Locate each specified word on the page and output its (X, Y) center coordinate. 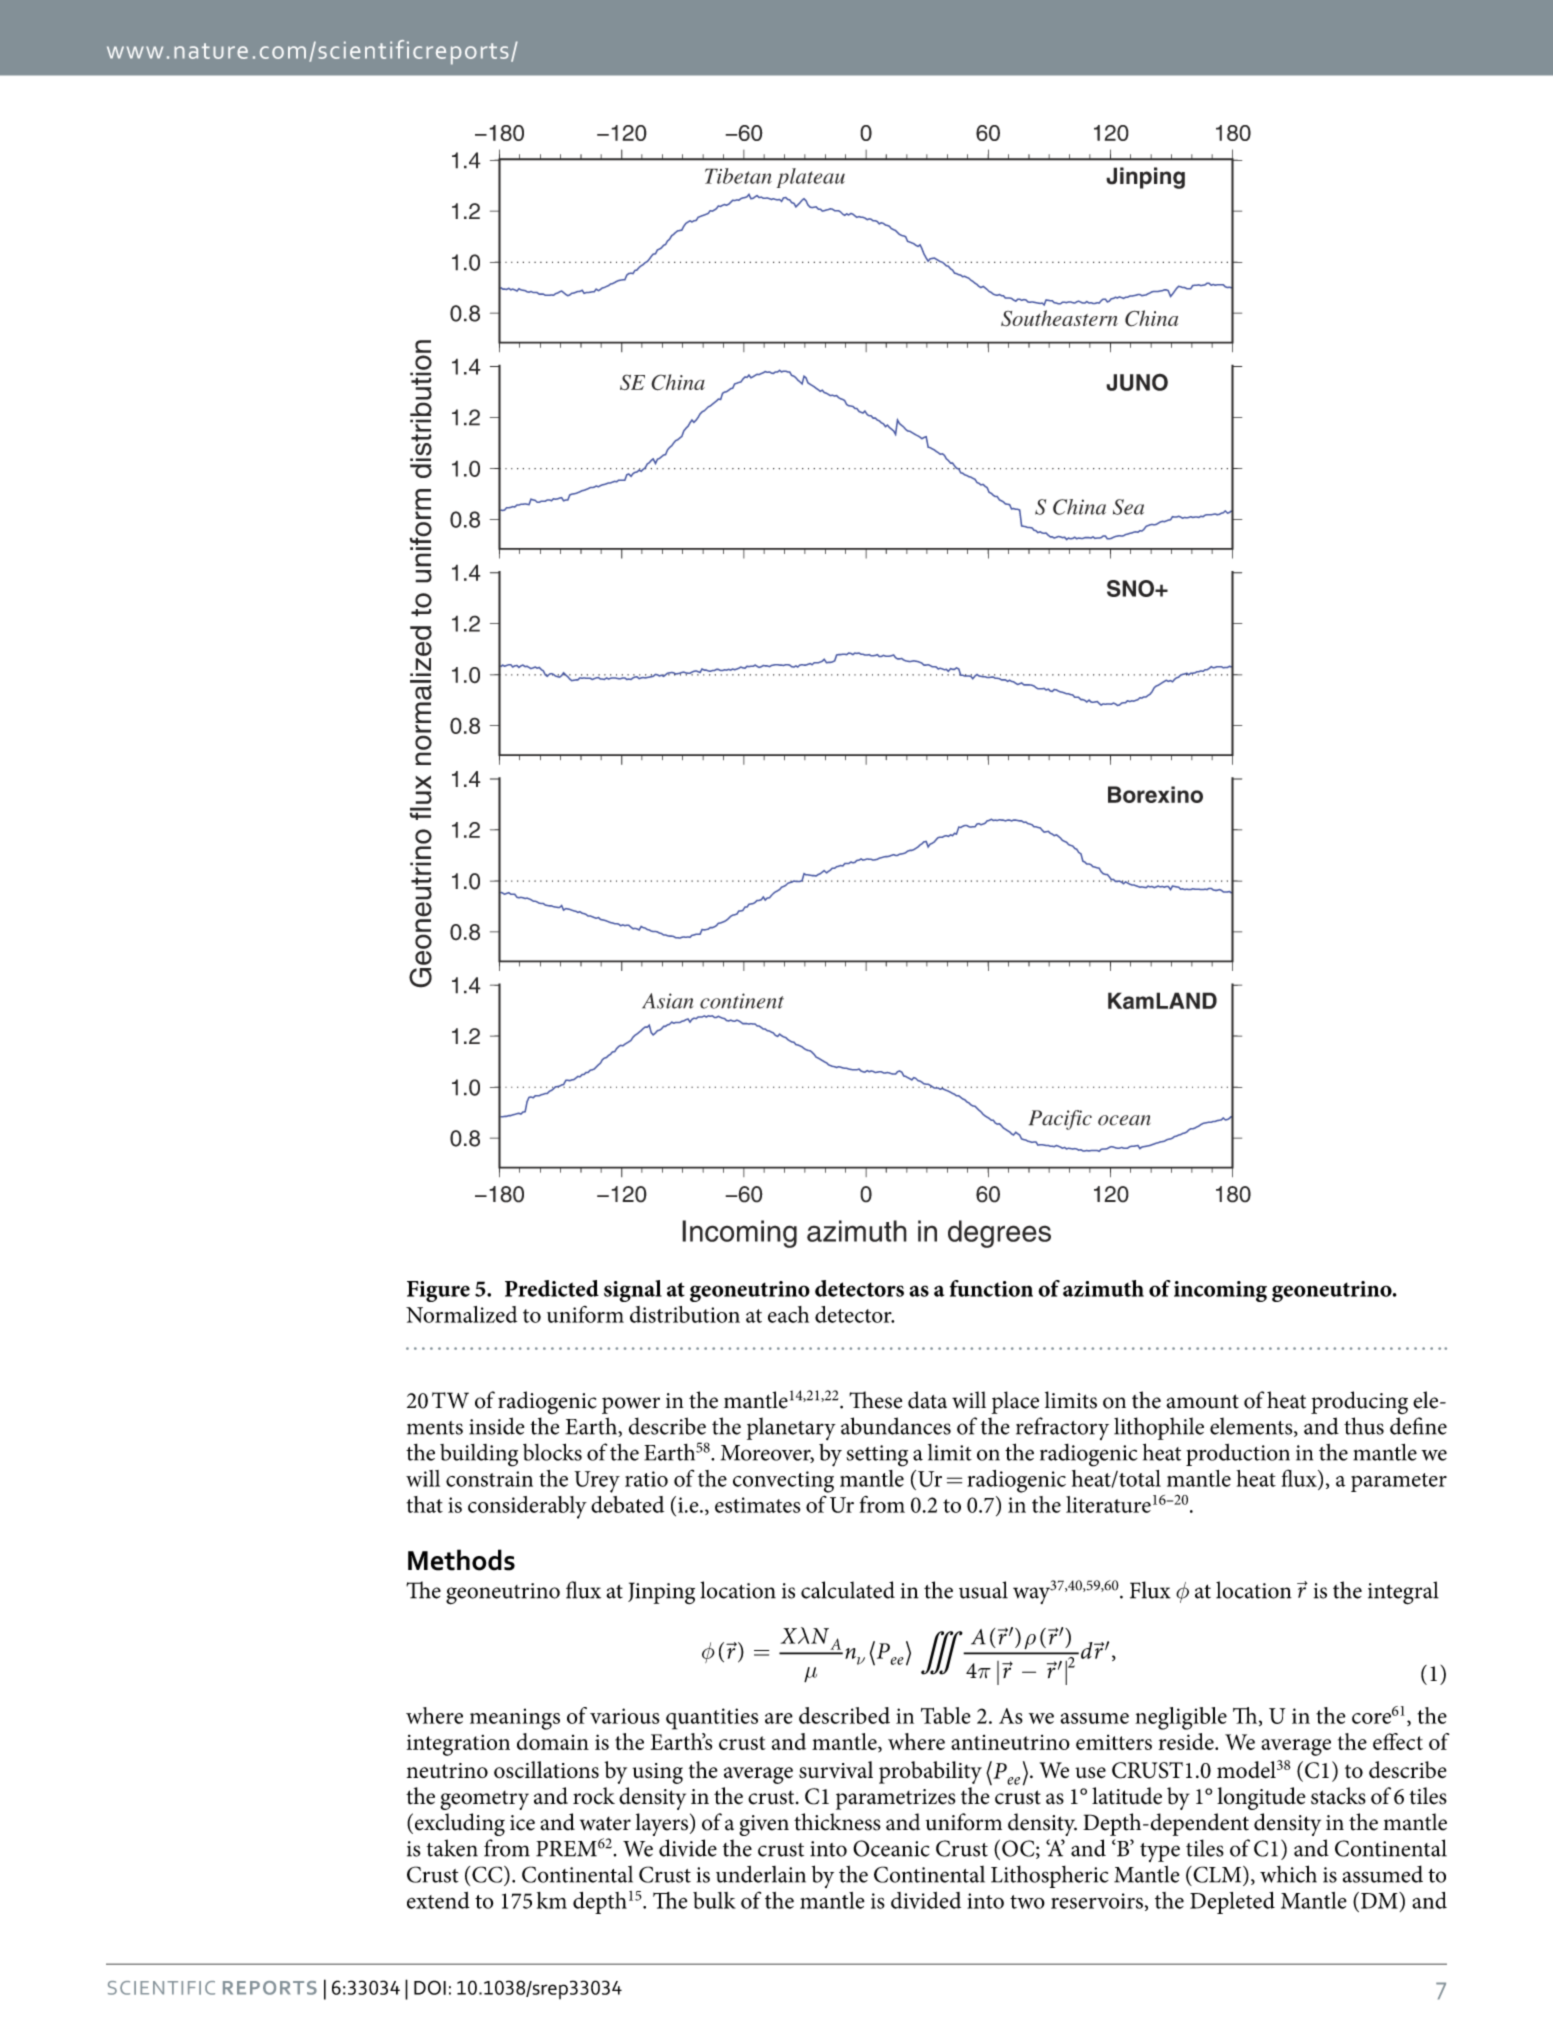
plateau (811, 178)
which (1288, 1874)
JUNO (1137, 382)
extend (438, 1900)
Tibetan (738, 176)
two (1027, 1902)
